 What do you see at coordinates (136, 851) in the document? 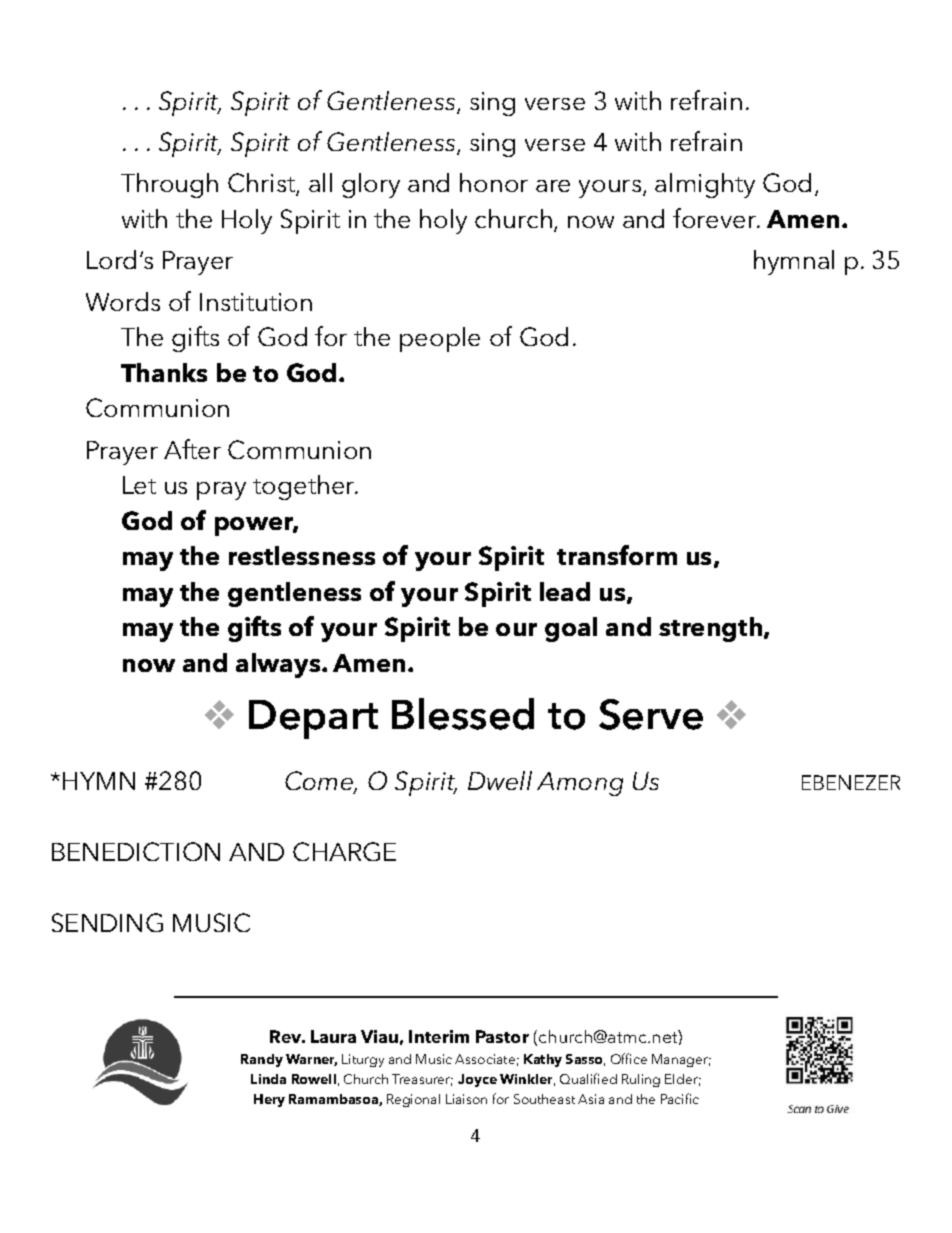
I see `BENEDICTION` at bounding box center [136, 851].
